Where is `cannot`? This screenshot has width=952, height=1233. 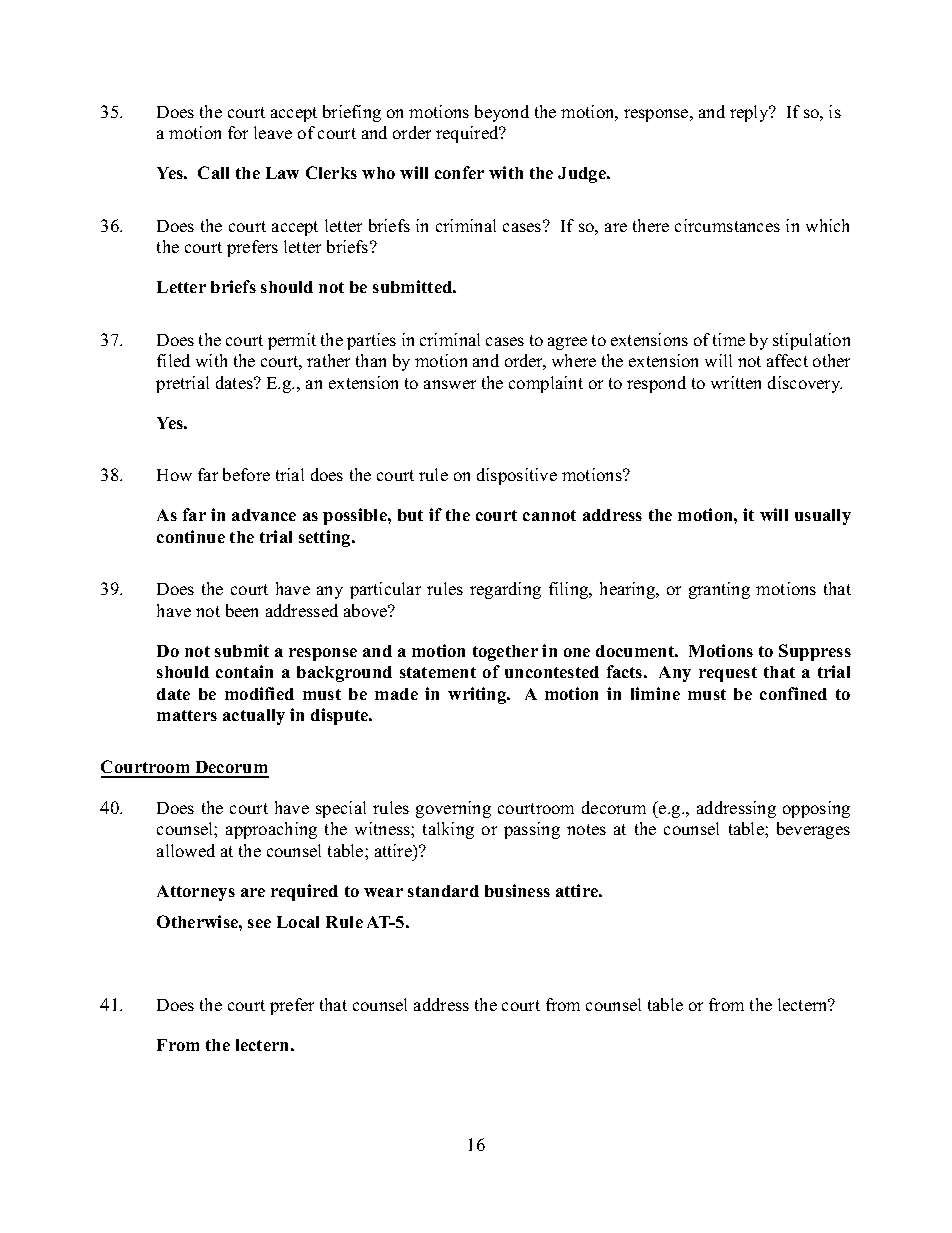
cannot is located at coordinates (549, 515).
